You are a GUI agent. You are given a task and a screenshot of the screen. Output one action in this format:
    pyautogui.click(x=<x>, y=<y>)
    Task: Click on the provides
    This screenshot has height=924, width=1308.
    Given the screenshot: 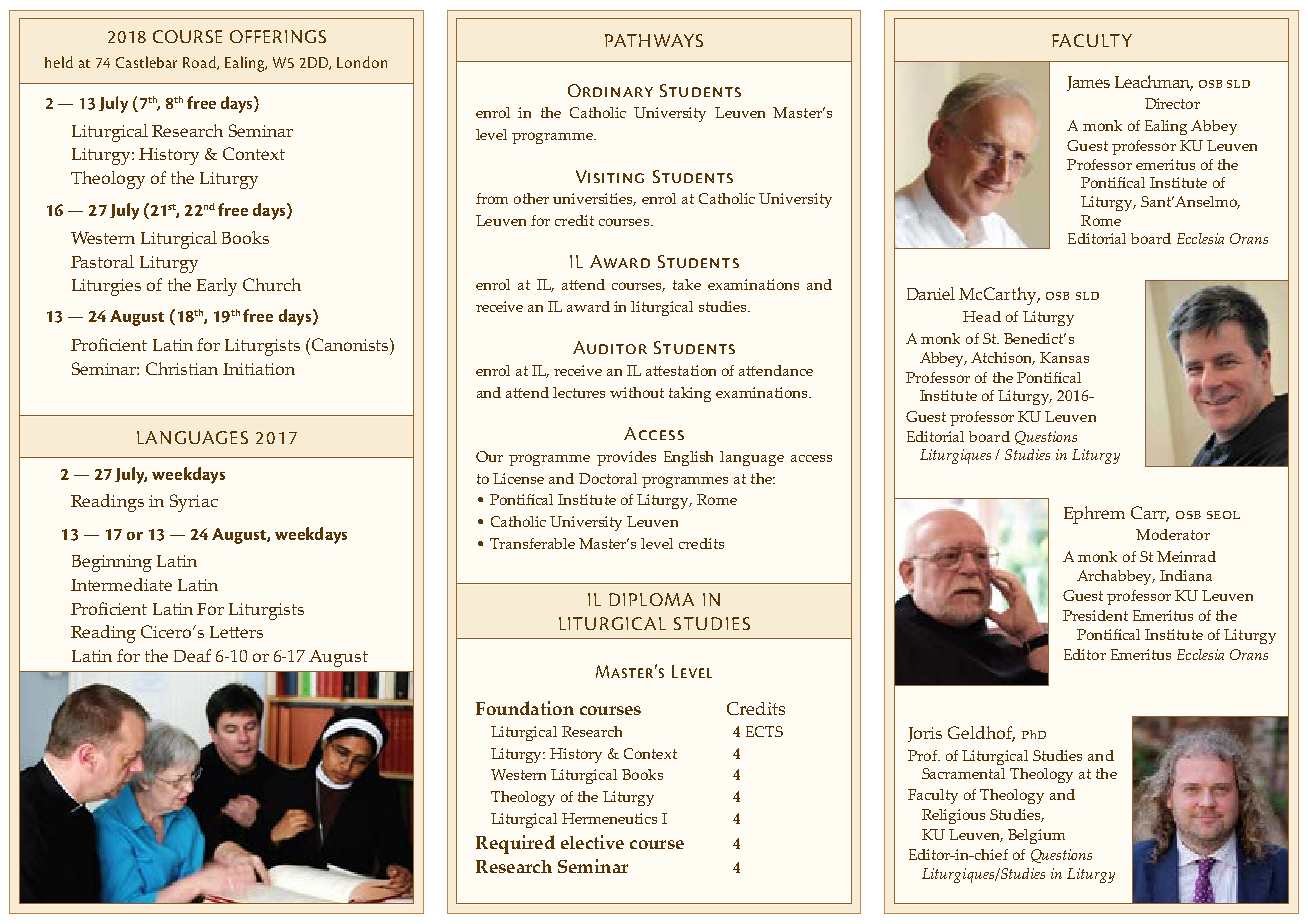 What is the action you would take?
    pyautogui.click(x=626, y=458)
